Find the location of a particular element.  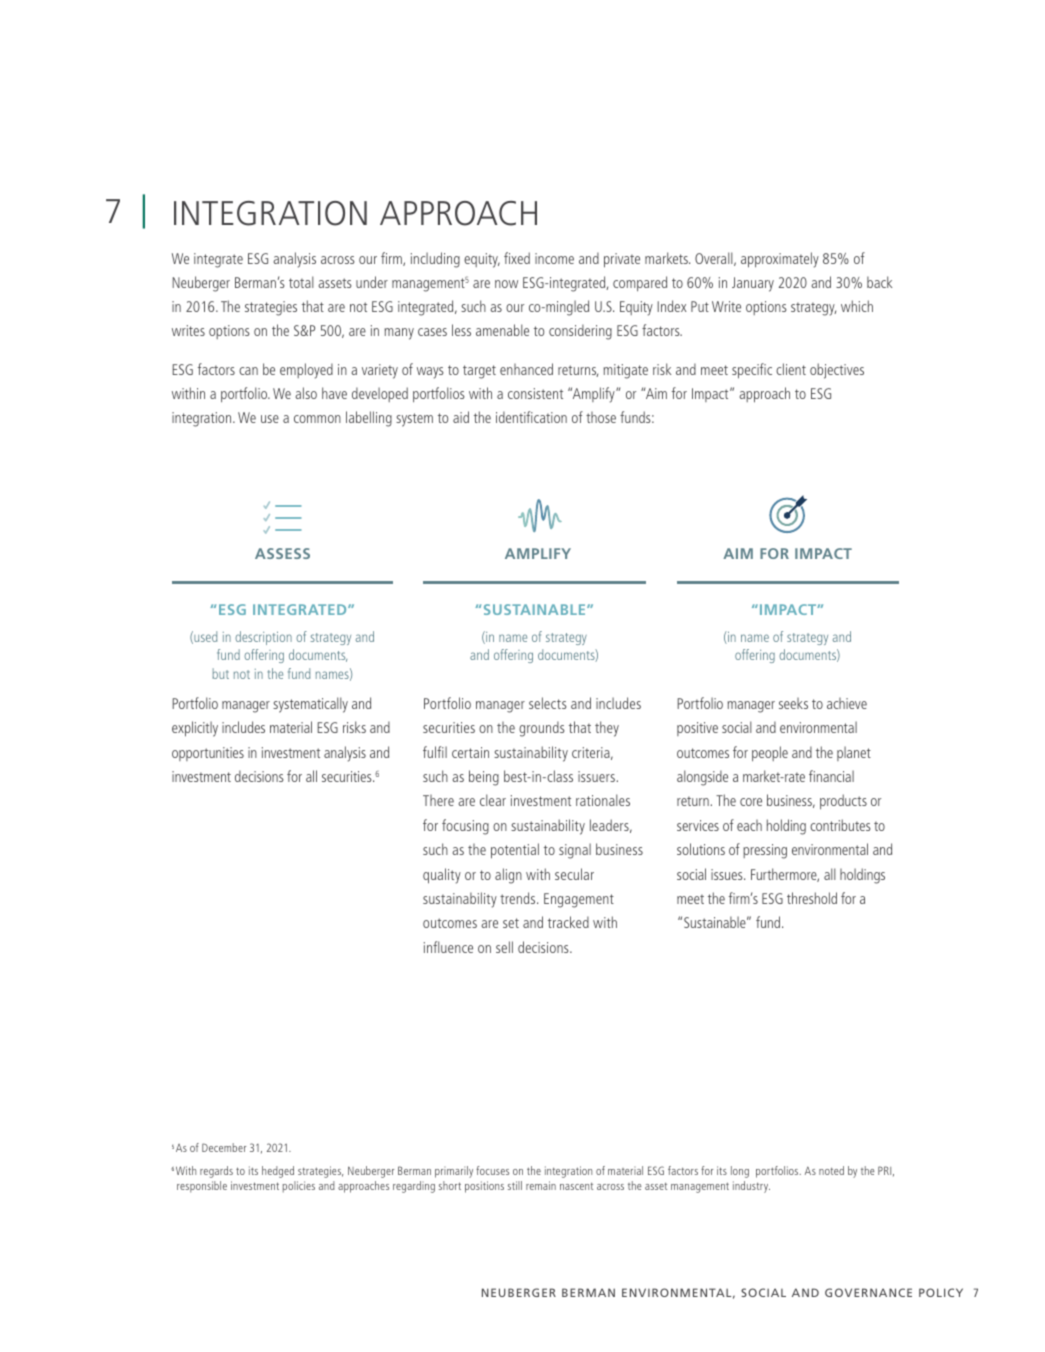

those is located at coordinates (601, 417).
